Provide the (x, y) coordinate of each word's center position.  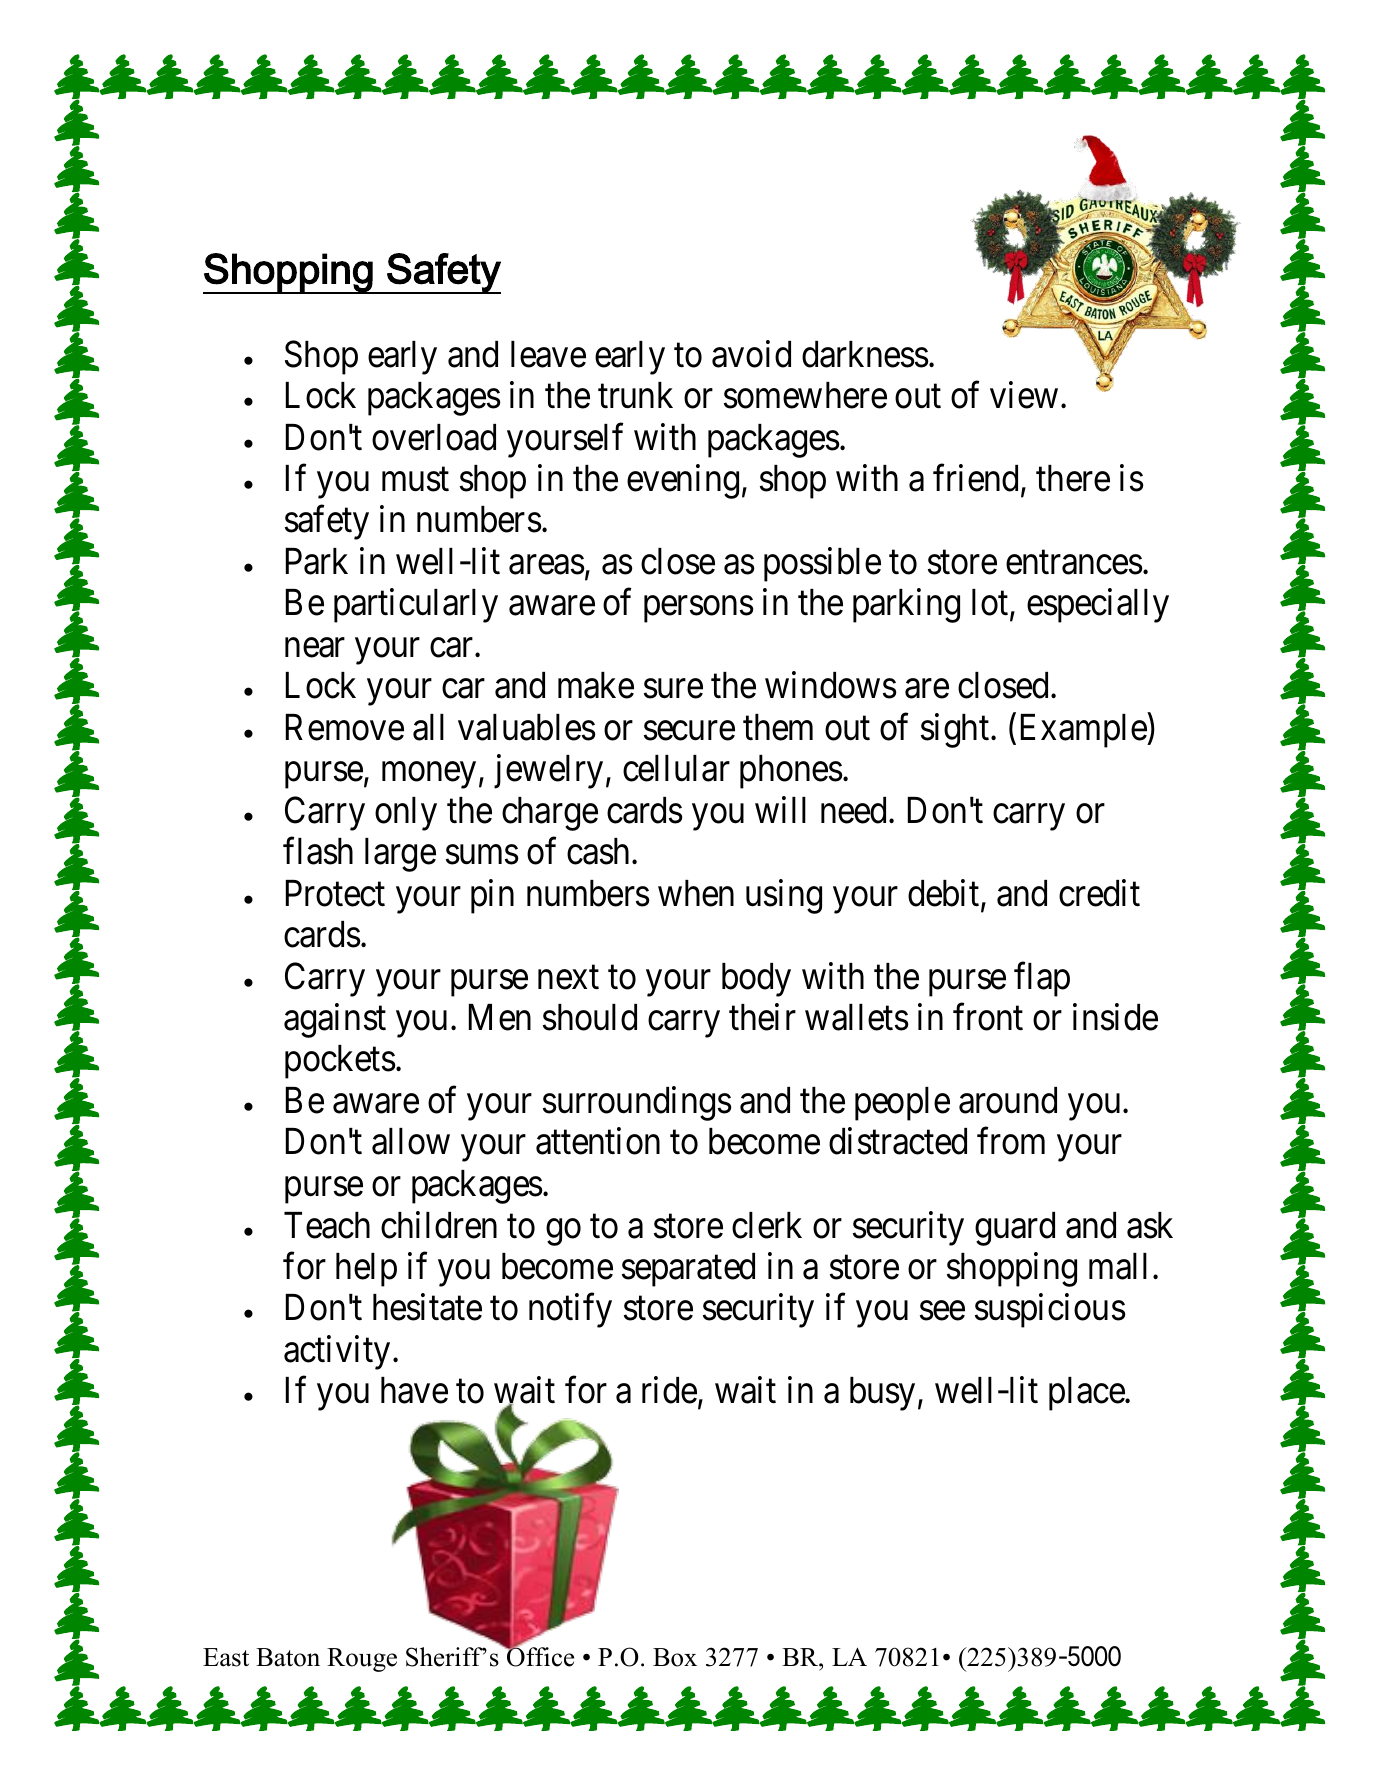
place (1087, 1394)
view (1024, 395)
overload (434, 437)
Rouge (362, 1660)
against (335, 1021)
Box (675, 1657)
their (762, 1017)
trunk (635, 395)
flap (1042, 979)
